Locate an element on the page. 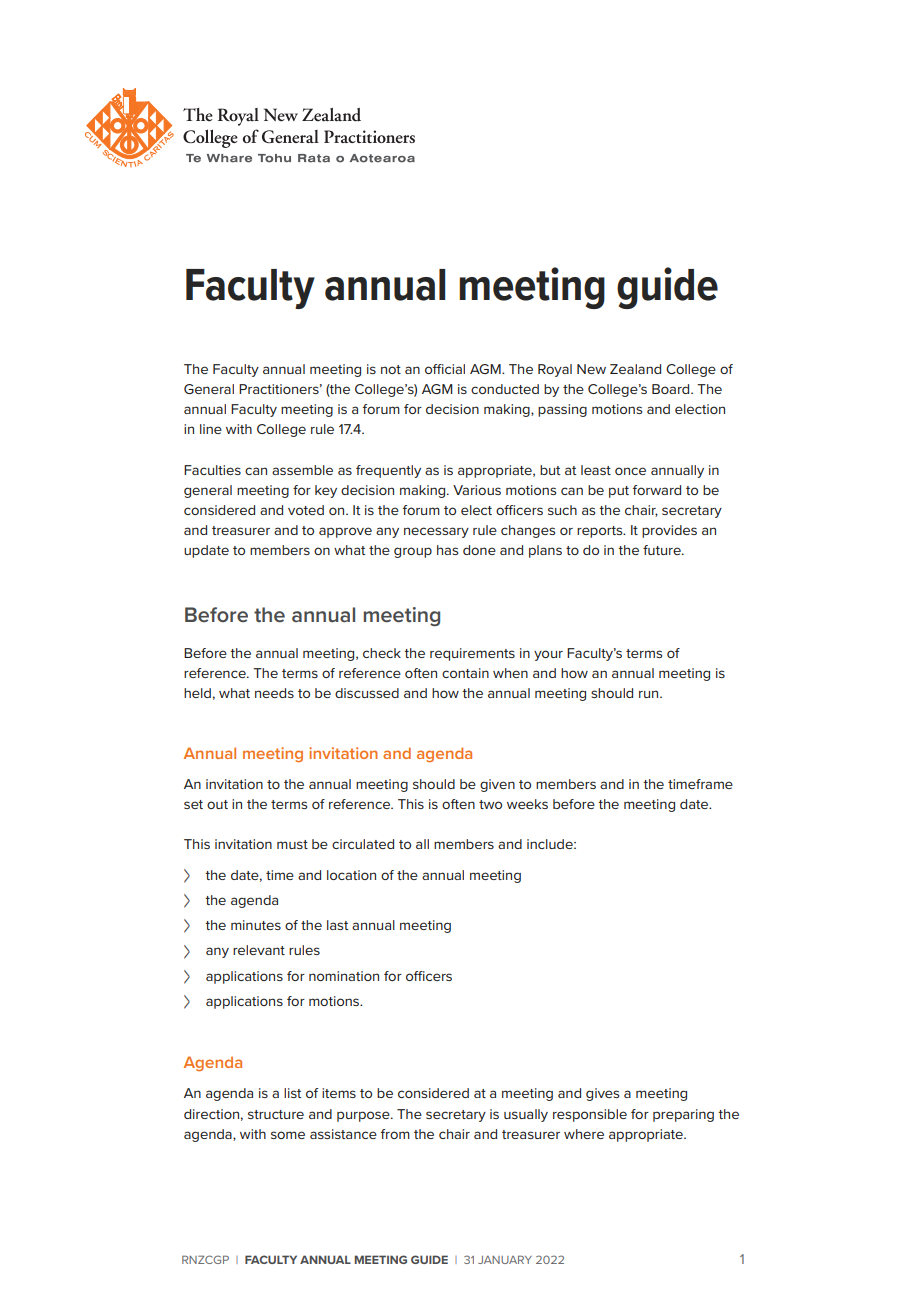 This image has width=924, height=1308. relevant is located at coordinates (259, 950).
